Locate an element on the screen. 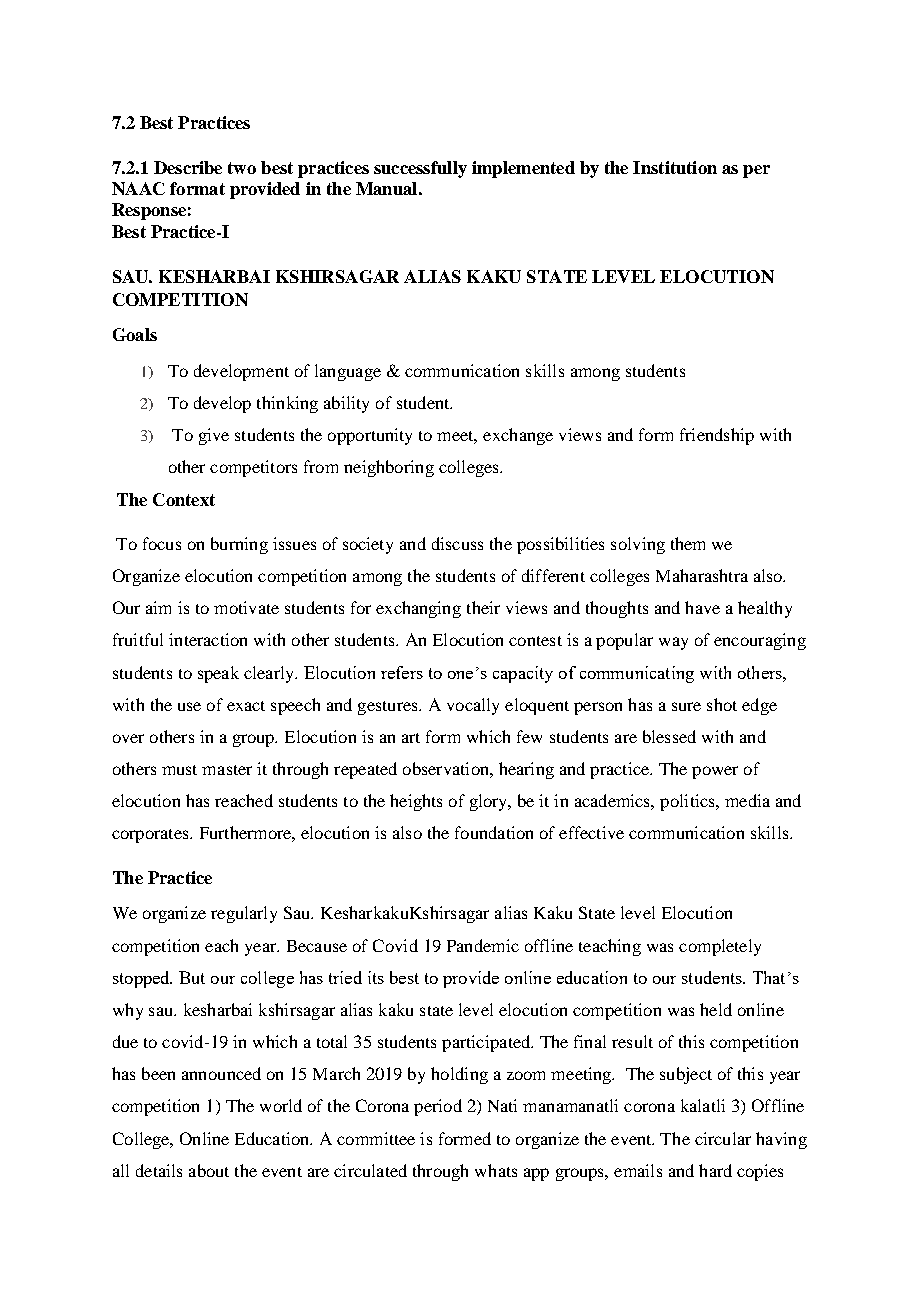 The image size is (924, 1308). way is located at coordinates (673, 643).
